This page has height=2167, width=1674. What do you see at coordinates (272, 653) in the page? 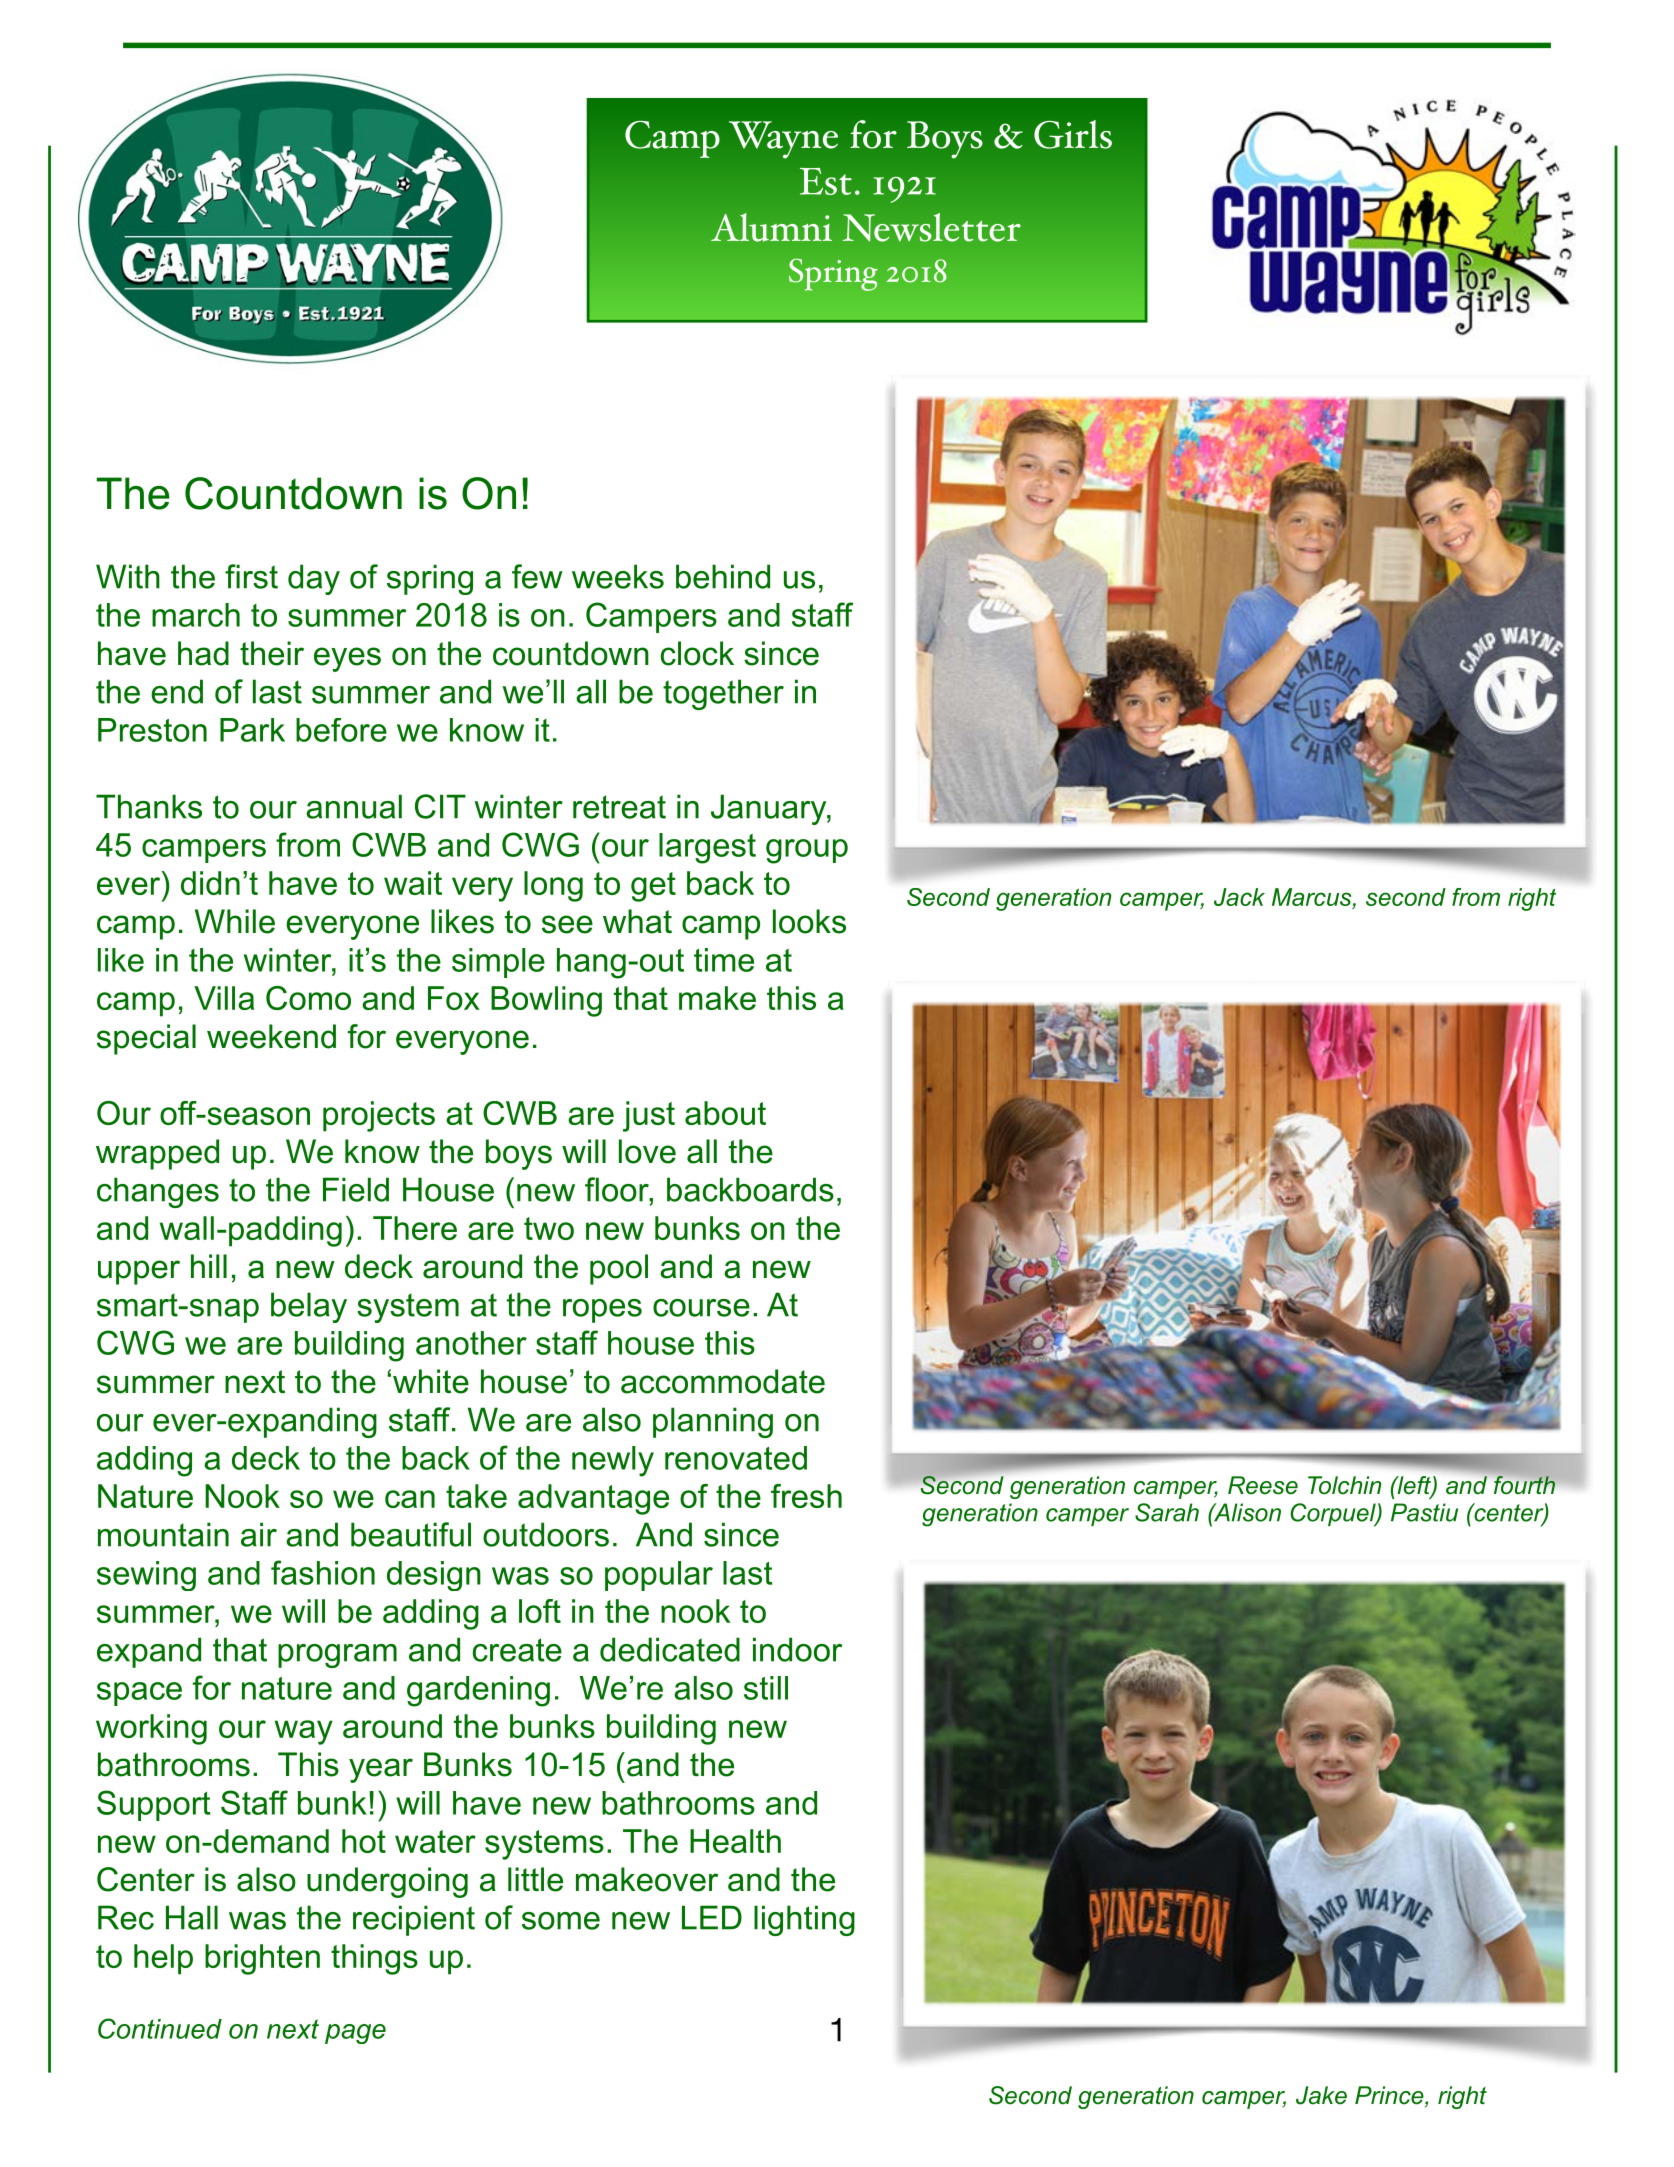
I see `their` at bounding box center [272, 653].
